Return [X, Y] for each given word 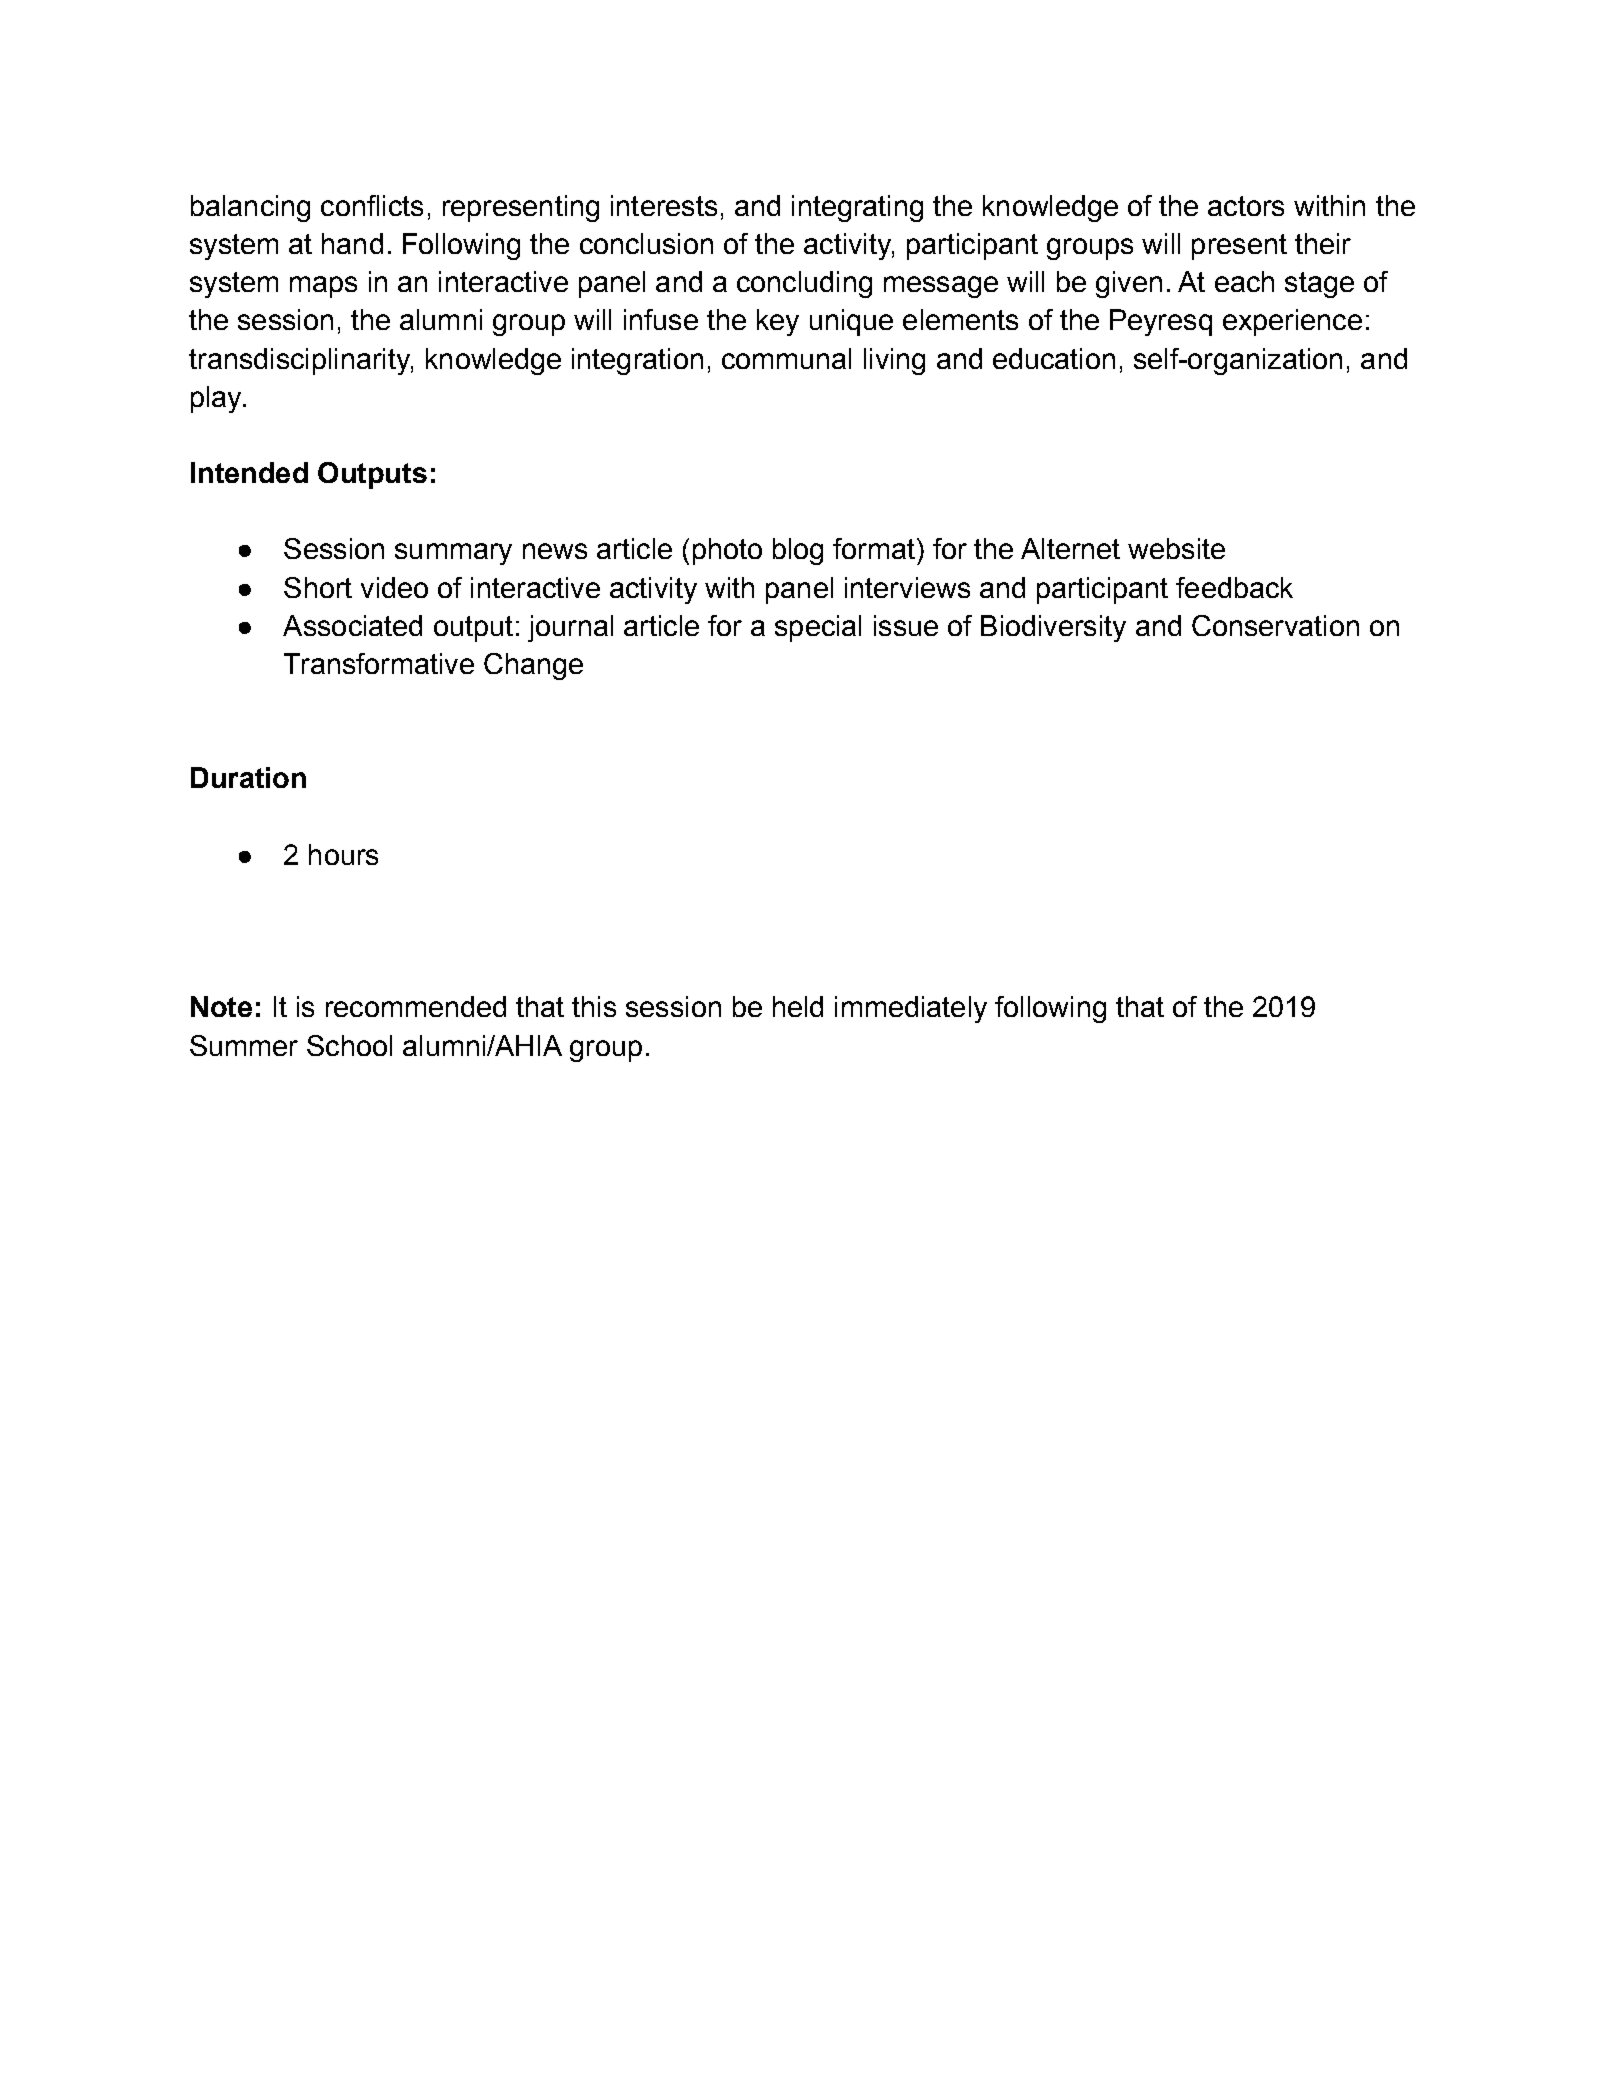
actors [1246, 206]
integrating [857, 208]
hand [352, 243]
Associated [352, 625]
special [818, 628]
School [349, 1045]
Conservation [1275, 625]
